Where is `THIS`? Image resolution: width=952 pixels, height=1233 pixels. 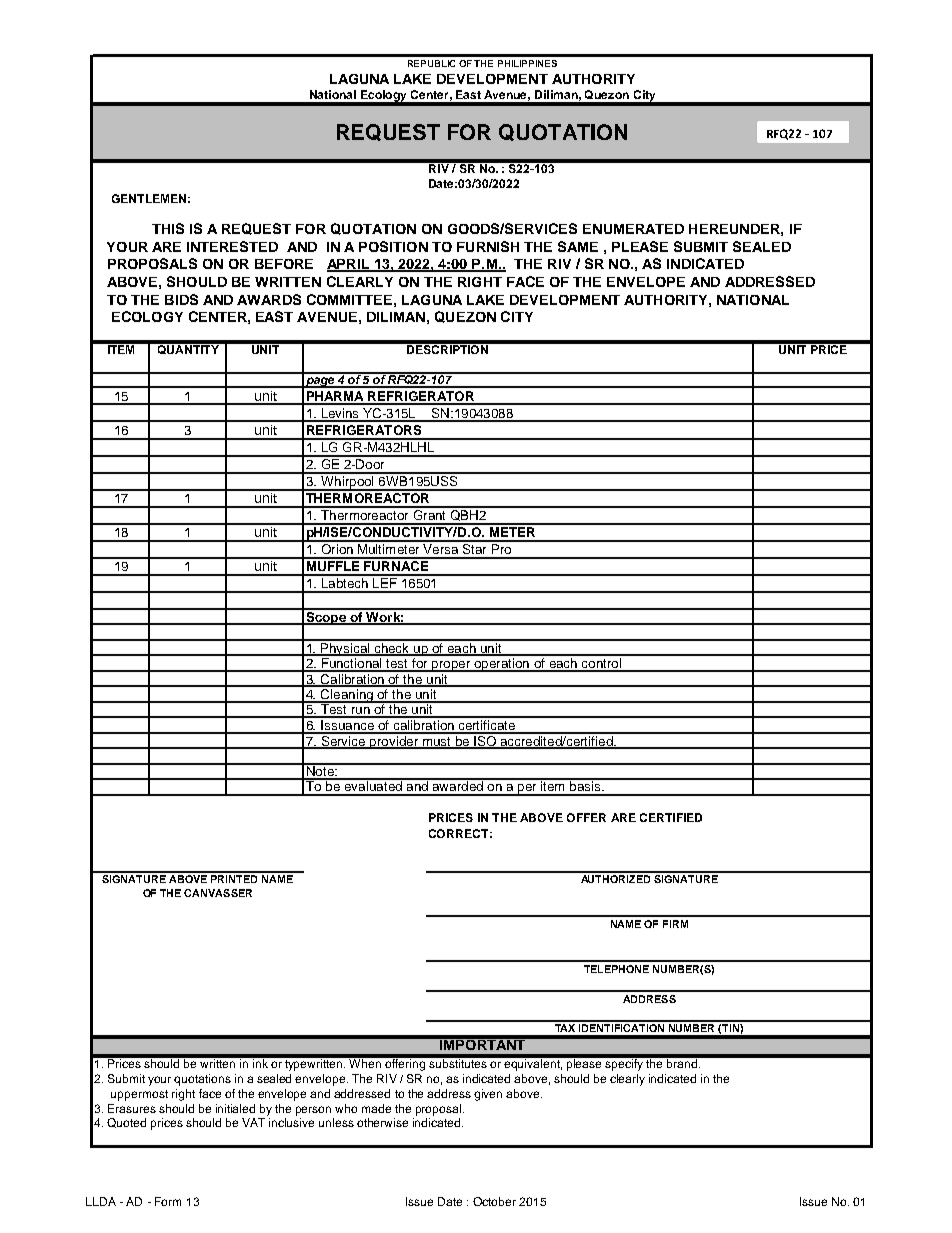 THIS is located at coordinates (168, 228).
